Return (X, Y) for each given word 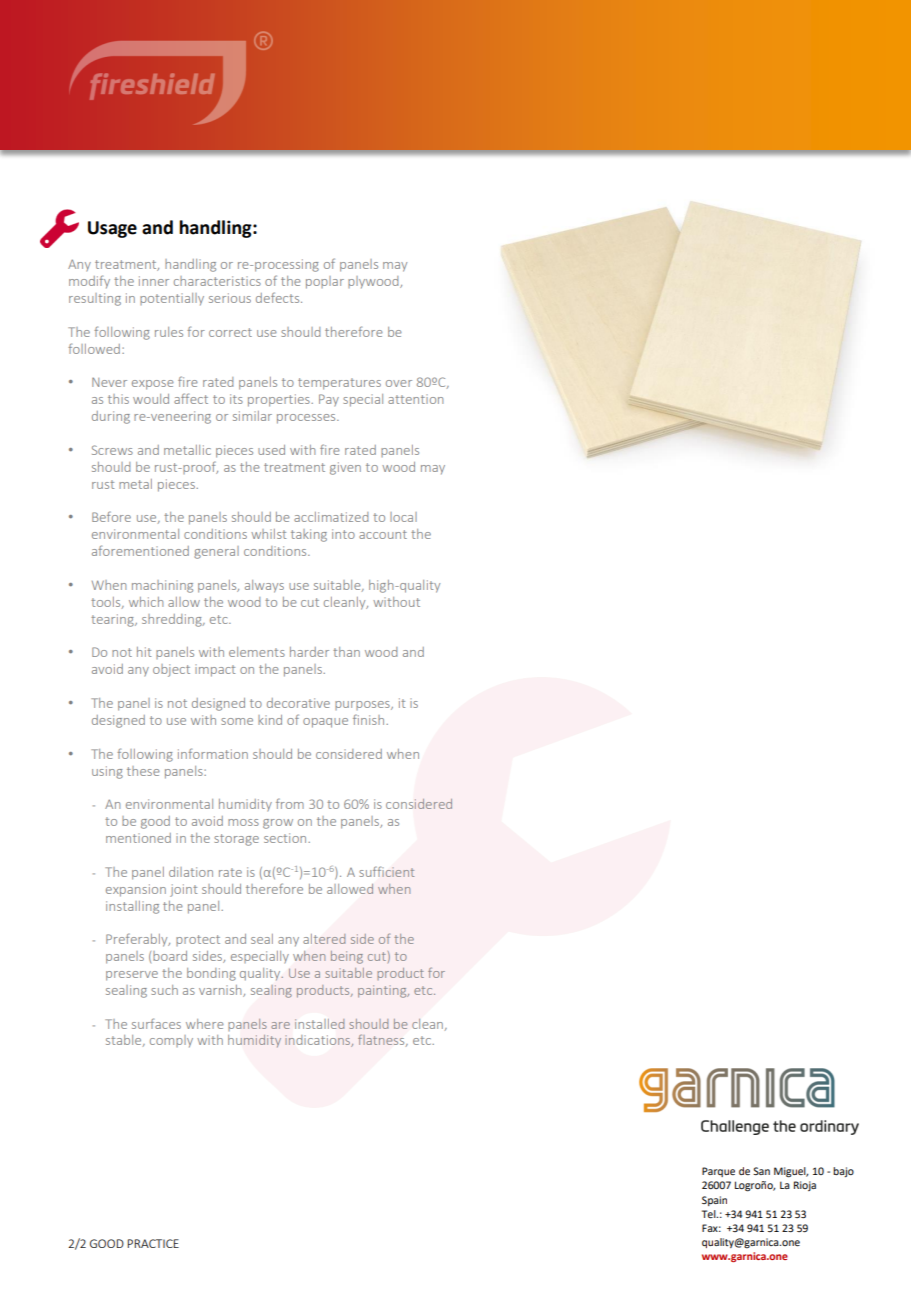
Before (111, 516)
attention (415, 399)
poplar (325, 282)
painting (383, 991)
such (164, 990)
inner (154, 281)
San (761, 1171)
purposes (363, 705)
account (383, 534)
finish (370, 719)
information (213, 753)
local (403, 517)
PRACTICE (153, 1243)
